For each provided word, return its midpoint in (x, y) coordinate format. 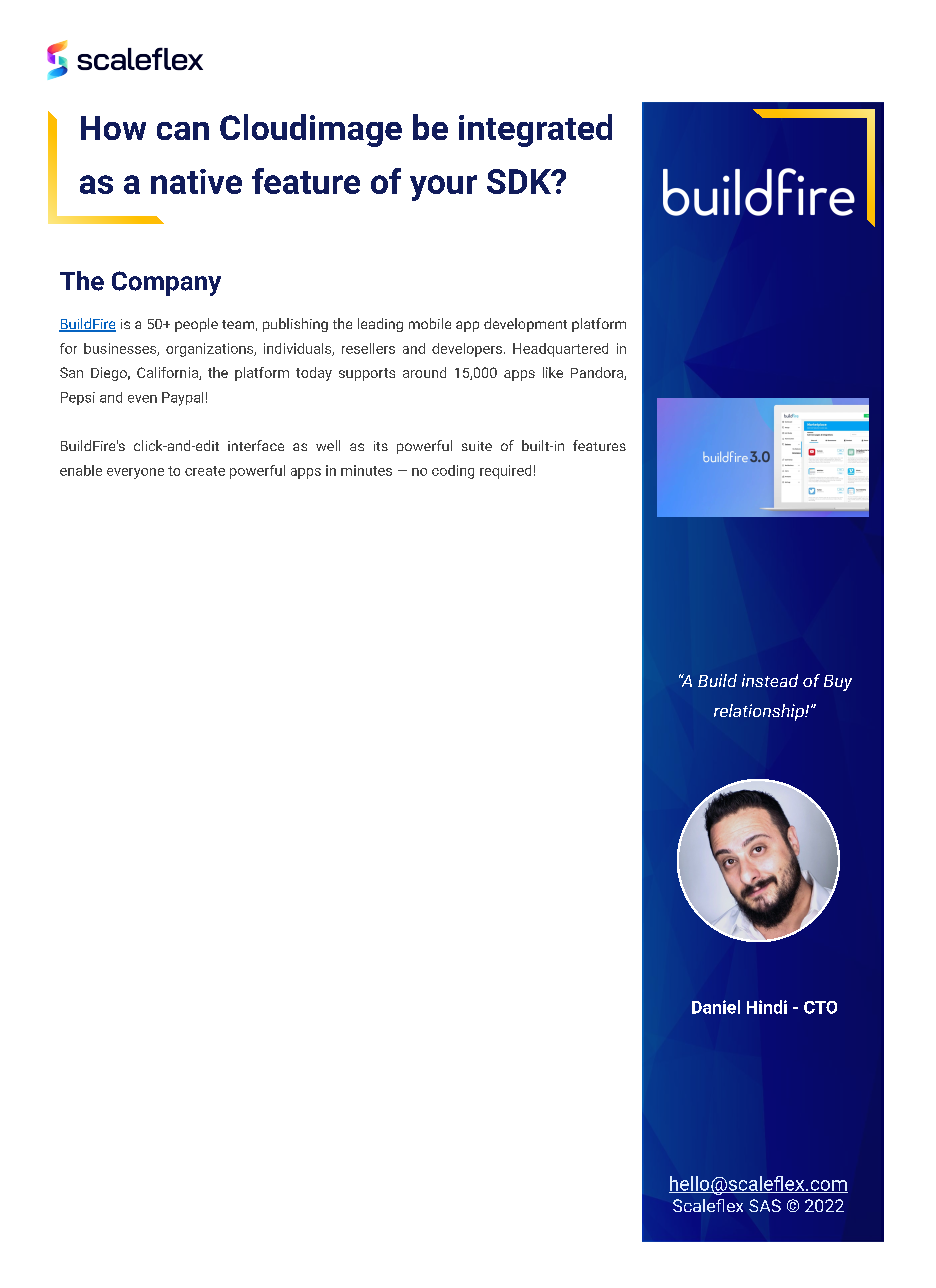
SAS (765, 1205)
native (196, 181)
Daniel (716, 1007)
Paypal (182, 399)
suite (477, 446)
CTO (820, 1007)
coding (453, 472)
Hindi (767, 1007)
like (553, 372)
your (443, 188)
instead (770, 680)
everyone (135, 473)
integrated (535, 130)
